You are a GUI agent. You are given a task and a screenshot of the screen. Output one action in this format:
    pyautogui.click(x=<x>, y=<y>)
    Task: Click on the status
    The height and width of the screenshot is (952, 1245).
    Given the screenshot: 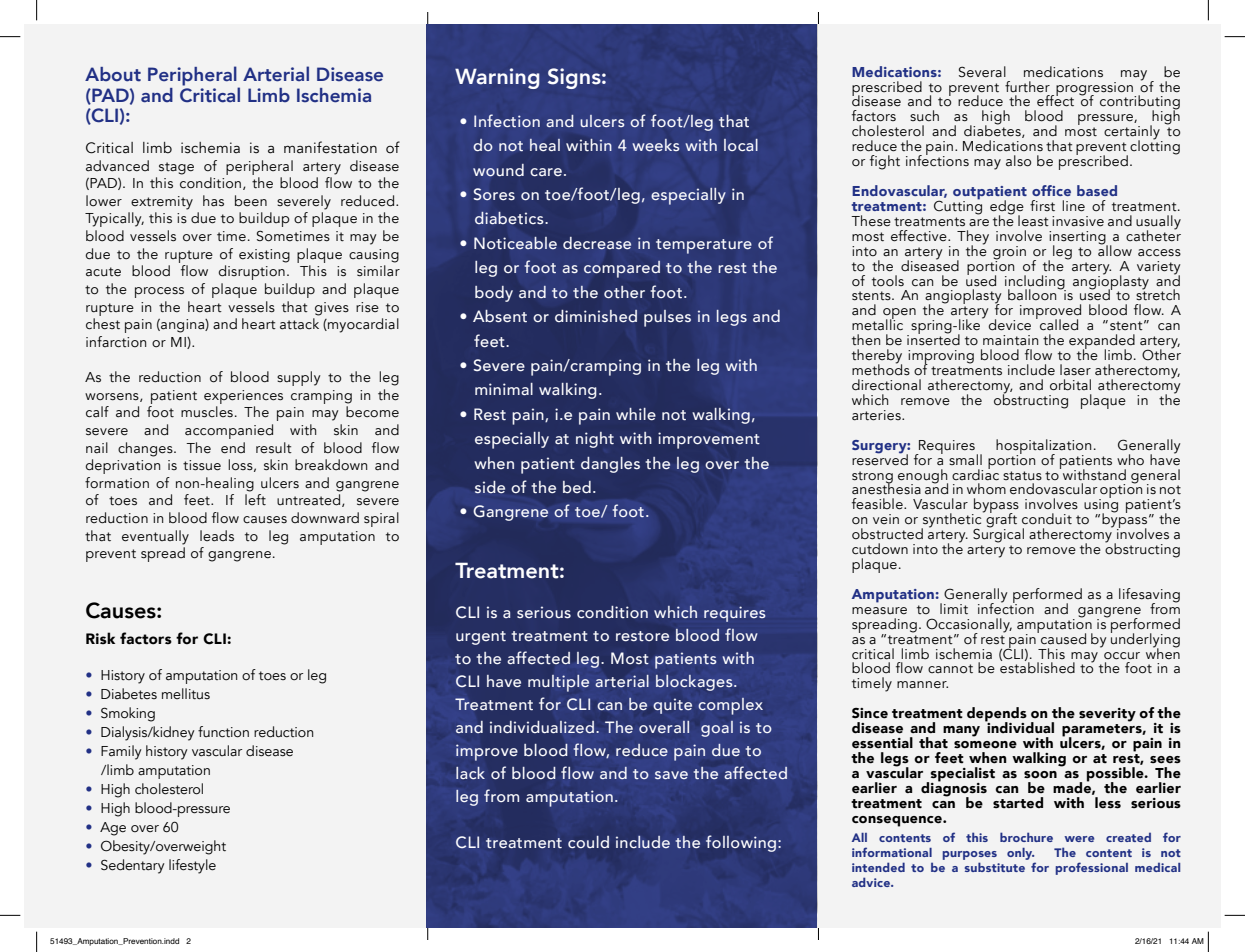 What is the action you would take?
    pyautogui.click(x=1022, y=476)
